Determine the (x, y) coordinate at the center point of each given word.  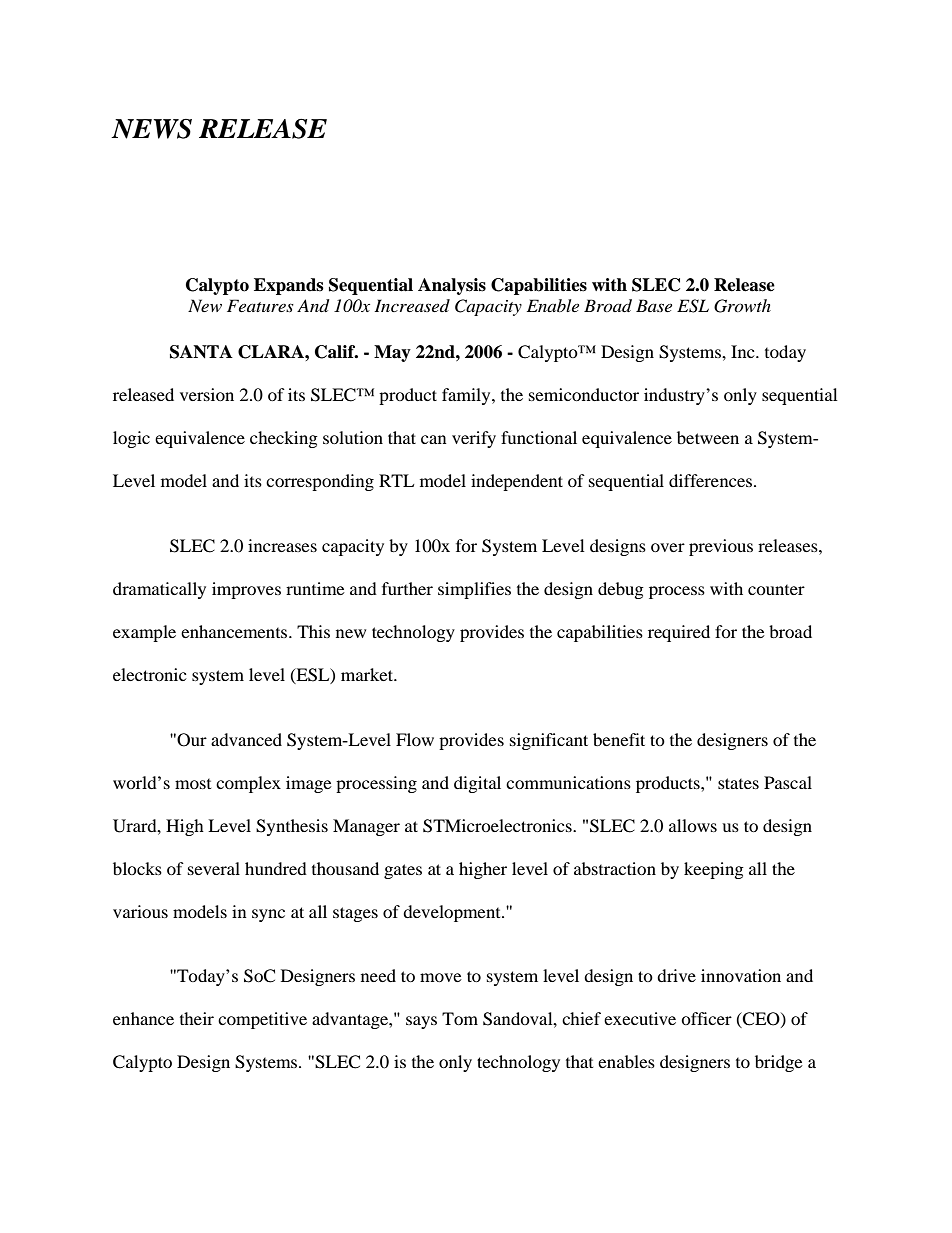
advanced (246, 739)
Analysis (452, 286)
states (738, 783)
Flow (415, 739)
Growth (742, 306)
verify (474, 439)
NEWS (151, 129)
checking (284, 439)
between (708, 437)
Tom (460, 1018)
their (197, 1018)
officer (706, 1018)
